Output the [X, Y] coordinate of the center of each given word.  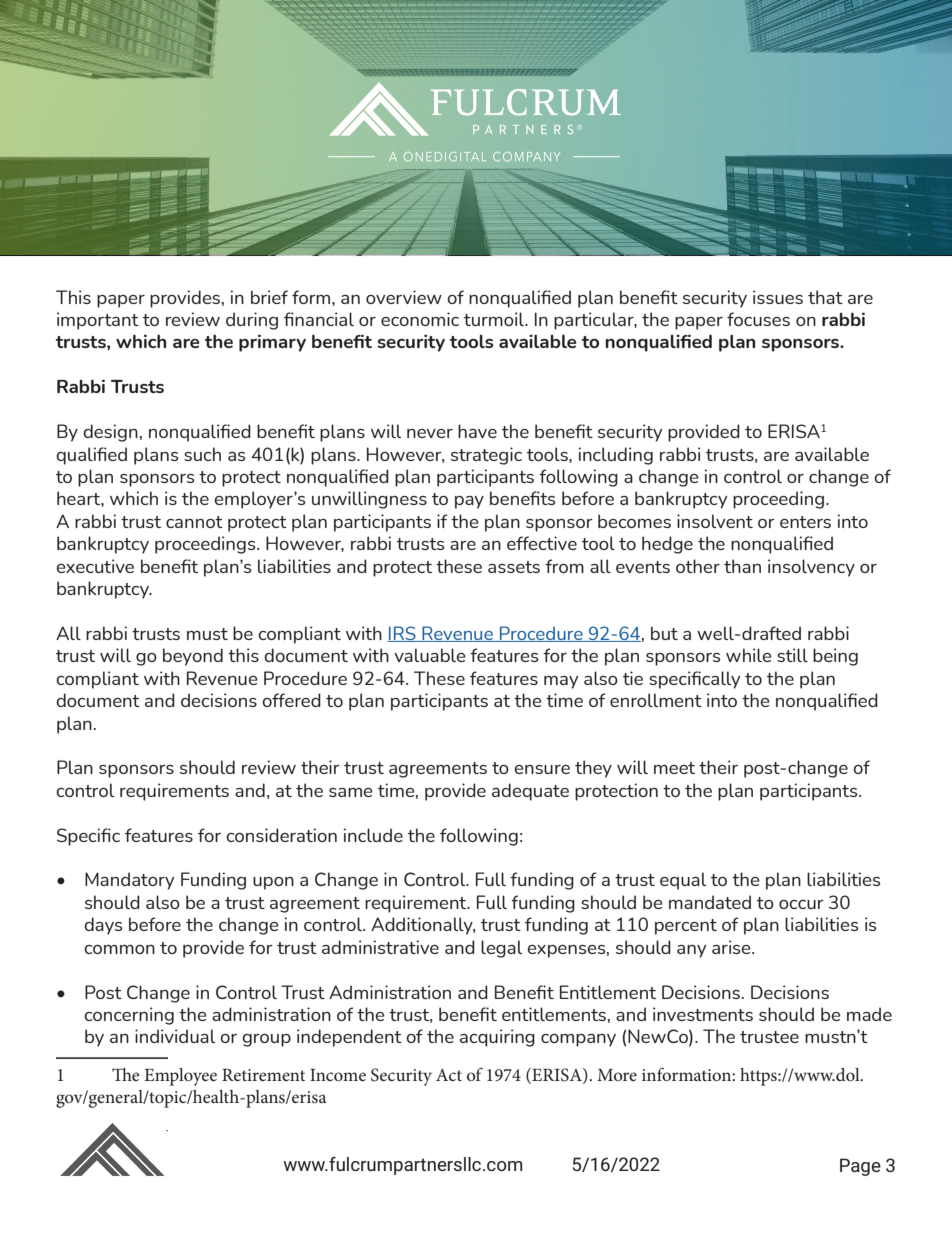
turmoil [495, 319]
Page [860, 1167]
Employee [180, 1077]
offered [291, 700]
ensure [542, 769]
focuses [758, 319]
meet [674, 768]
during [252, 321]
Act [449, 1075]
